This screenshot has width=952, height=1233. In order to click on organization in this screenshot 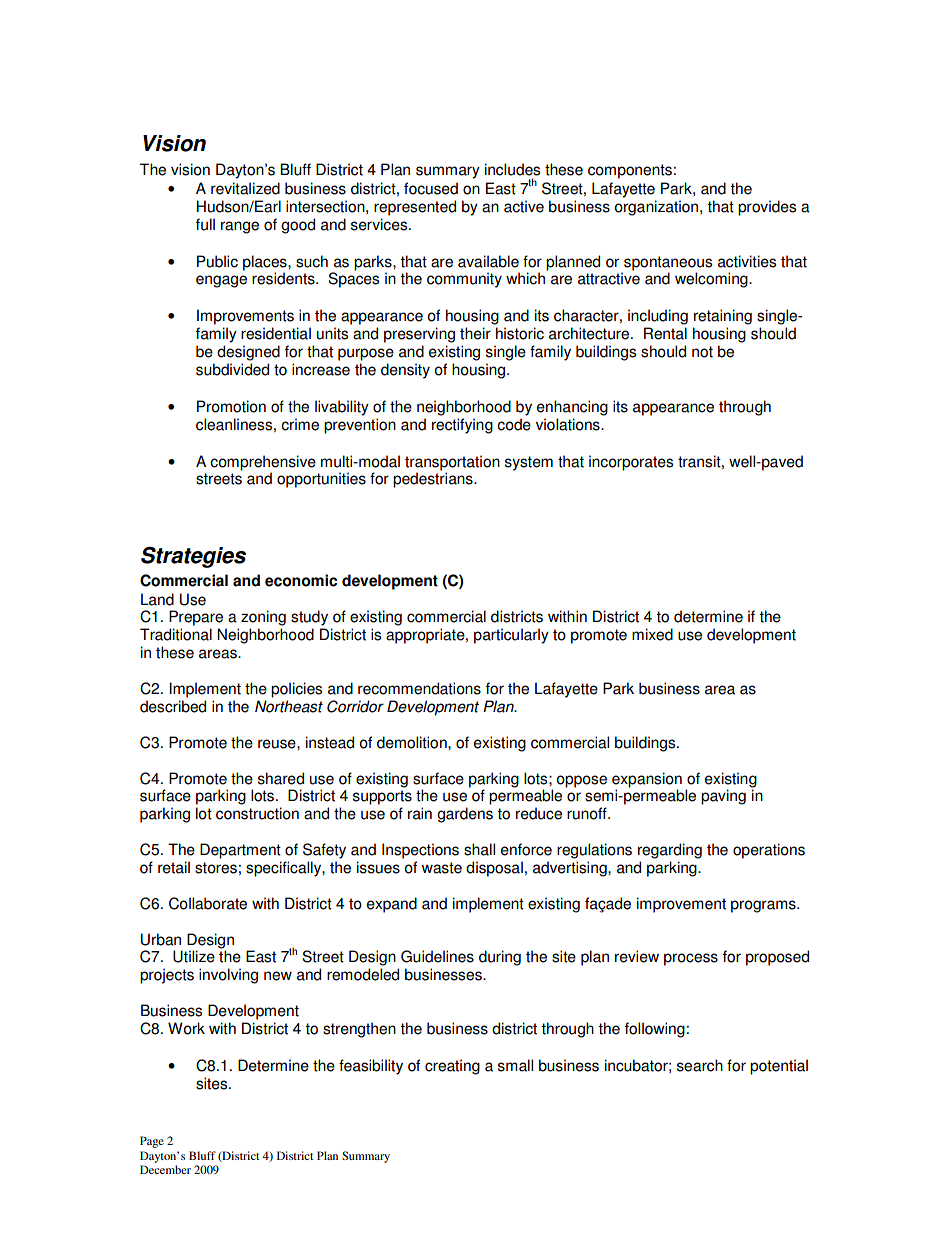, I will do `click(656, 208)`.
